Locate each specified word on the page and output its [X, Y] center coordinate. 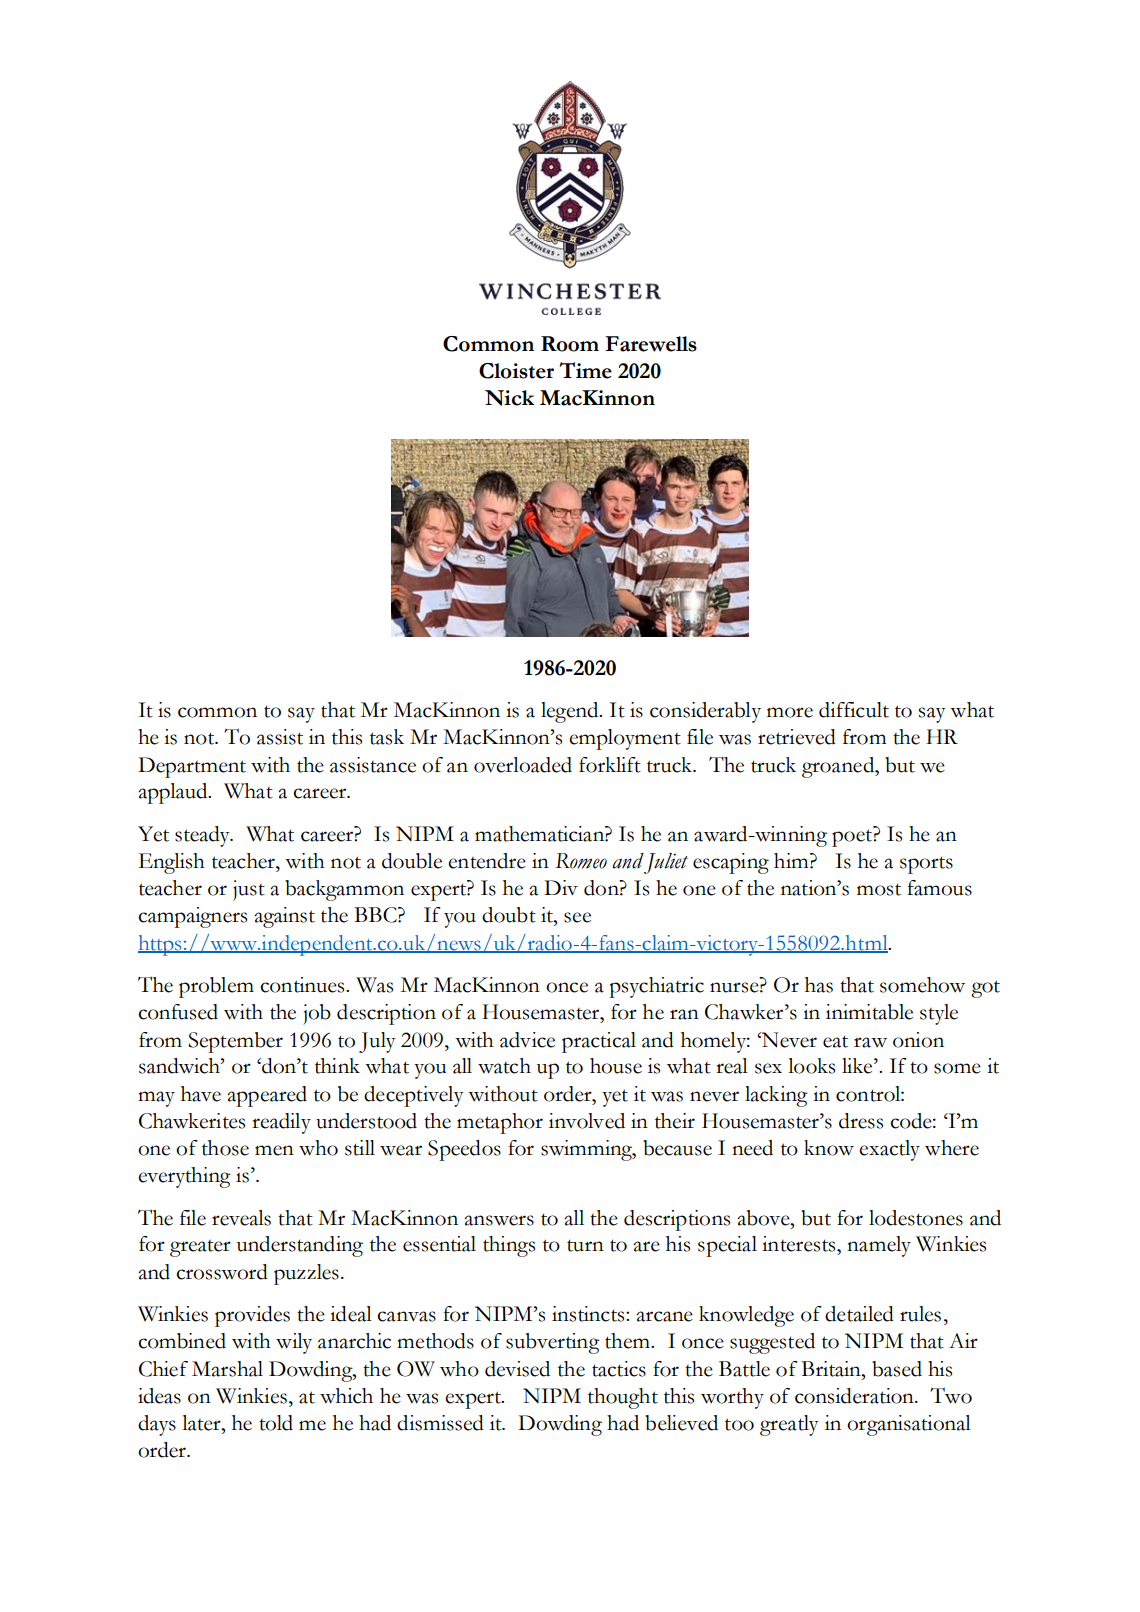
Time [585, 370]
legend [571, 712]
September [236, 1042]
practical [599, 1042]
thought [623, 1398]
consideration [855, 1396]
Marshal [227, 1369]
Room [570, 344]
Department [192, 767]
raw [870, 1042]
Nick [509, 398]
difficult [854, 710]
